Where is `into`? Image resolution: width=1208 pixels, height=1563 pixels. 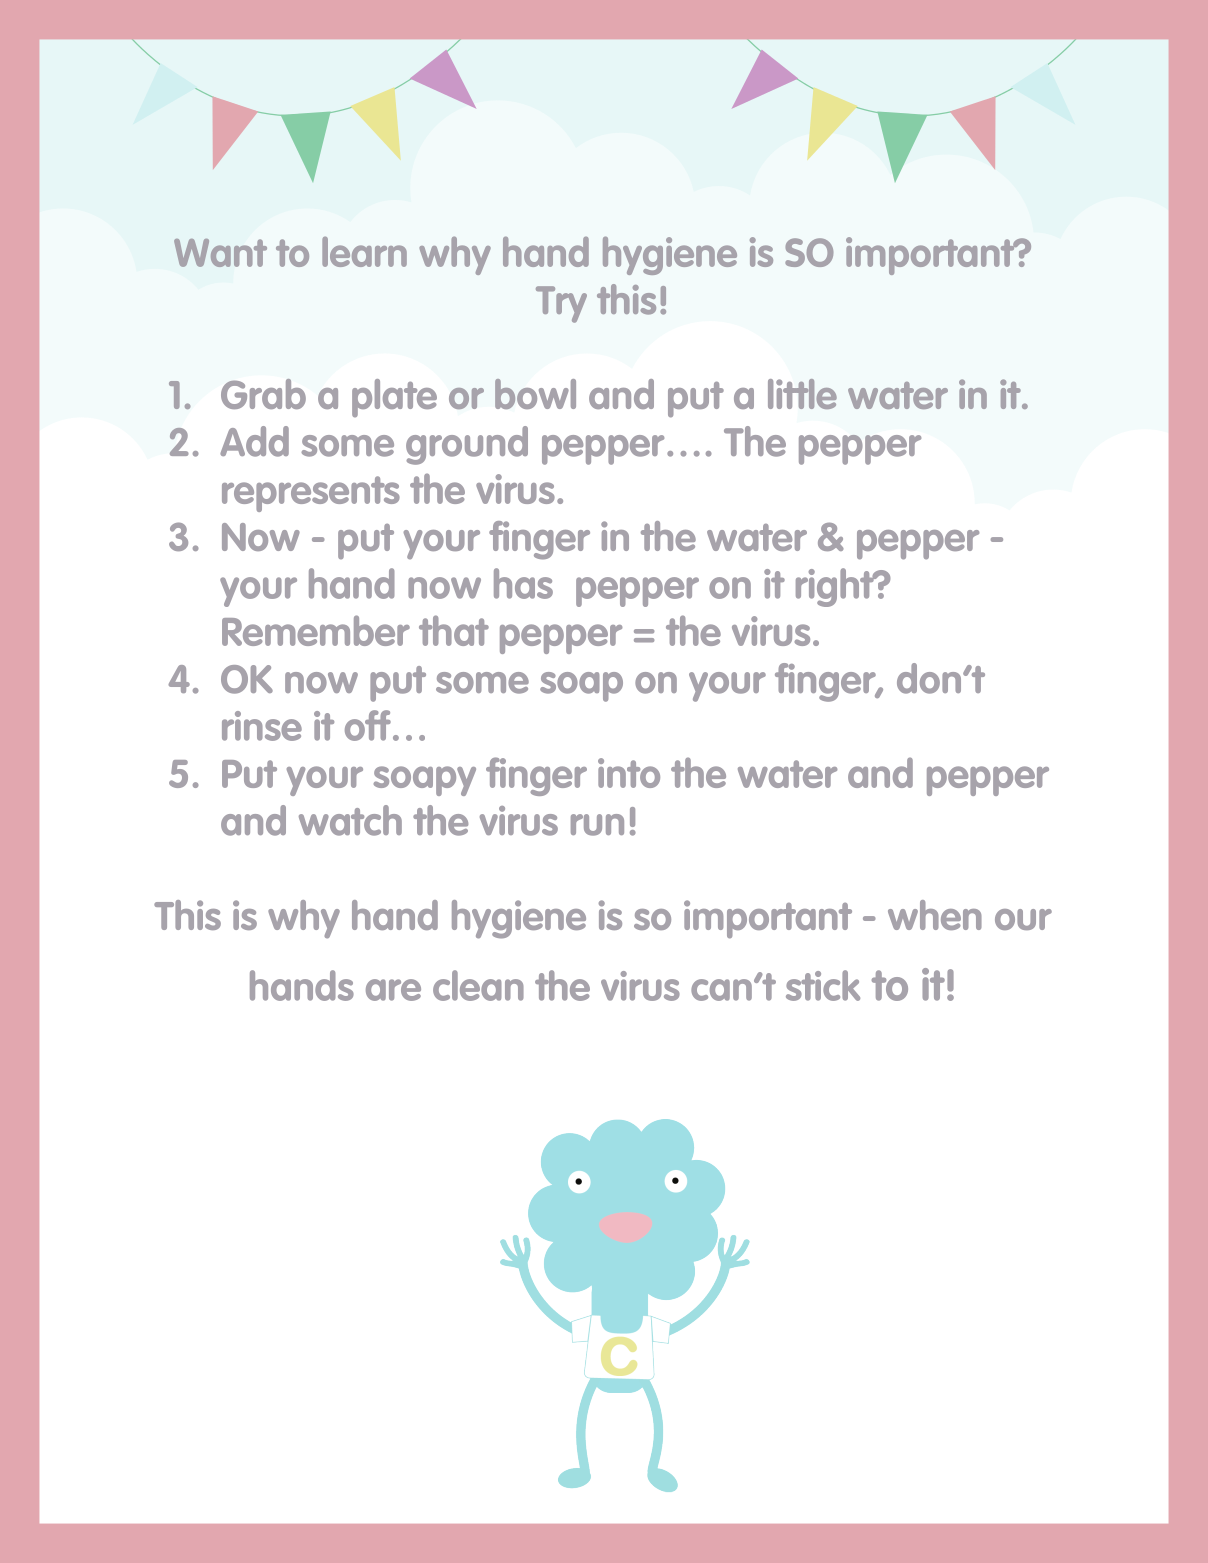 into is located at coordinates (629, 773).
